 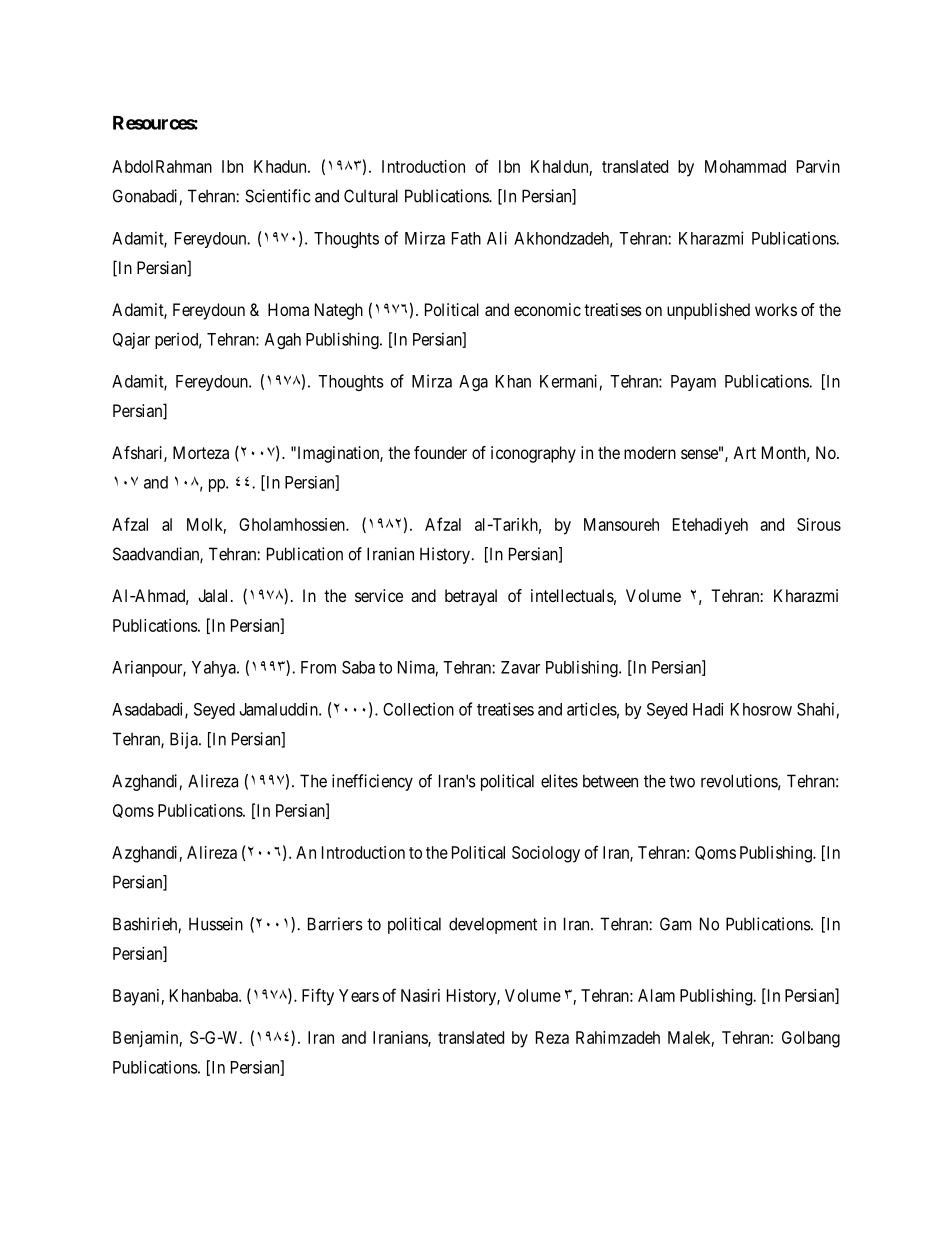 What do you see at coordinates (559, 781) in the screenshot?
I see `elites` at bounding box center [559, 781].
